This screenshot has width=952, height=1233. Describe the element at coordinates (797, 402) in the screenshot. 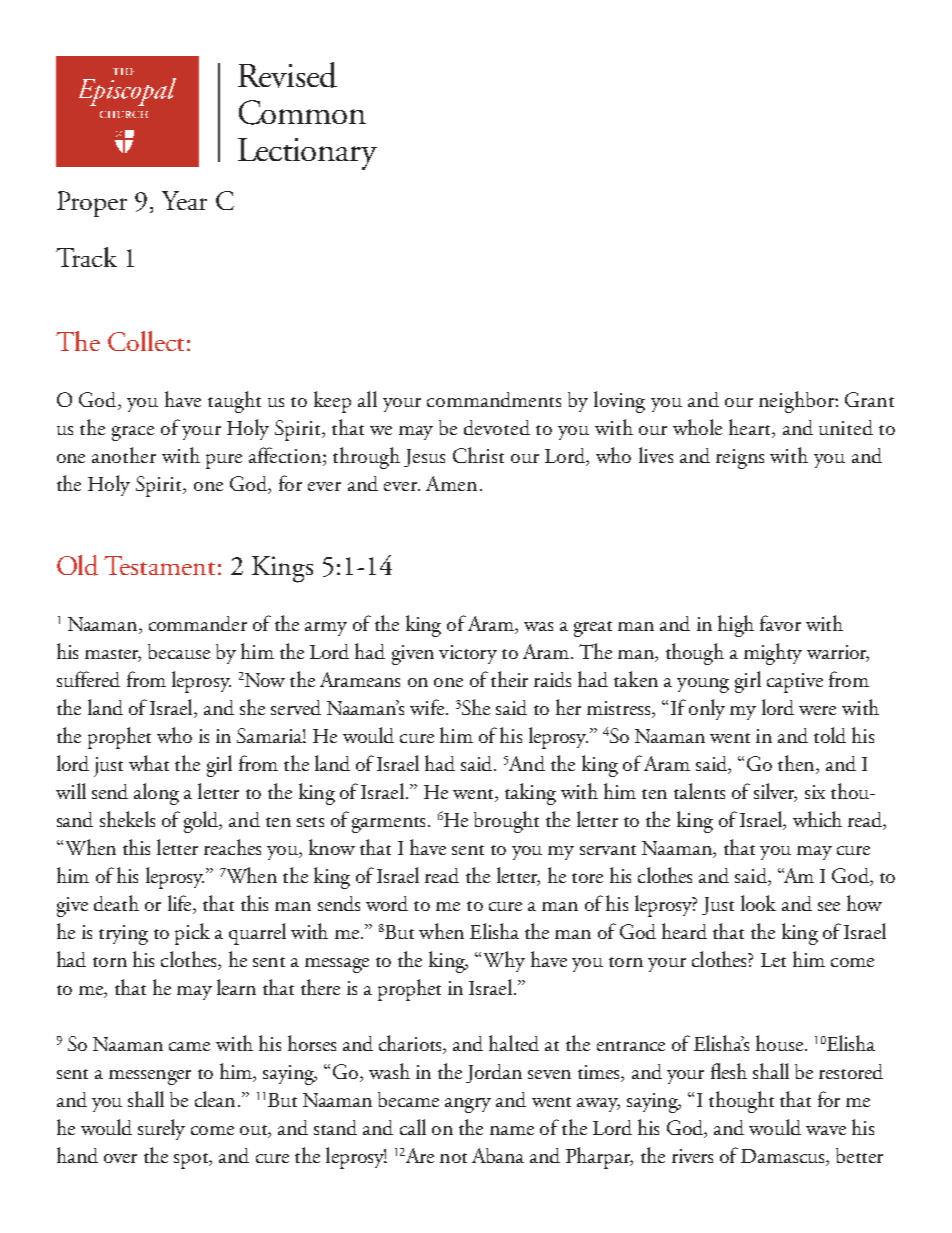

I see `neighbor` at that location.
